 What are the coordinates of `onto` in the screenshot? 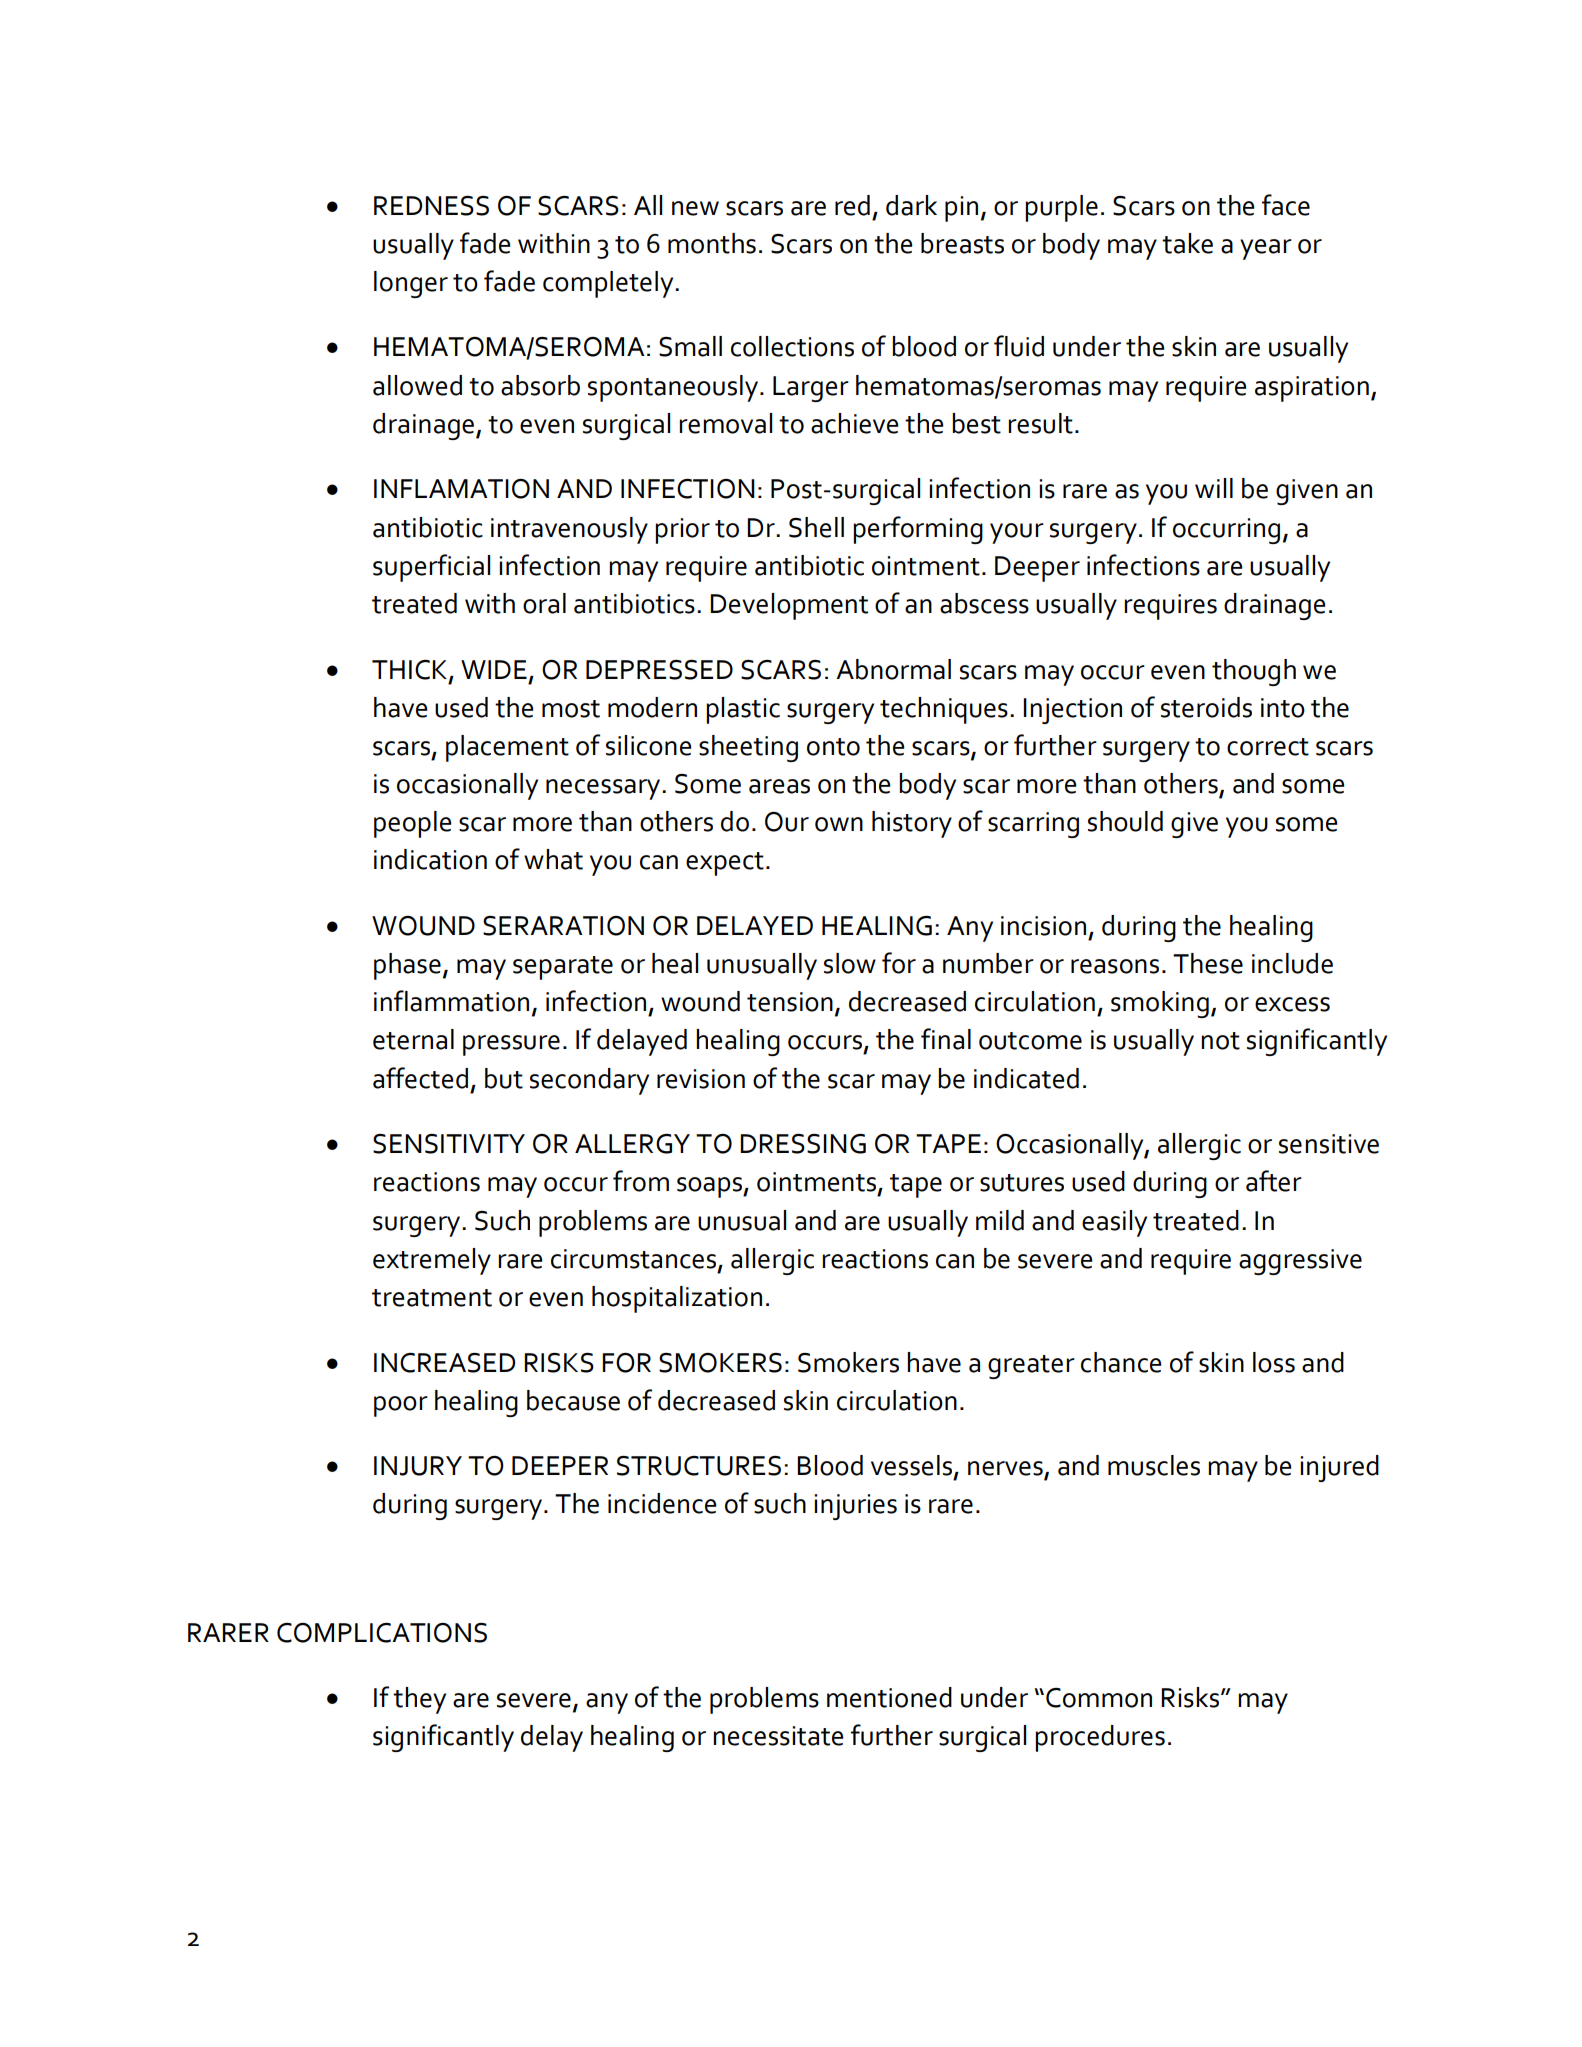 It's located at (833, 747).
